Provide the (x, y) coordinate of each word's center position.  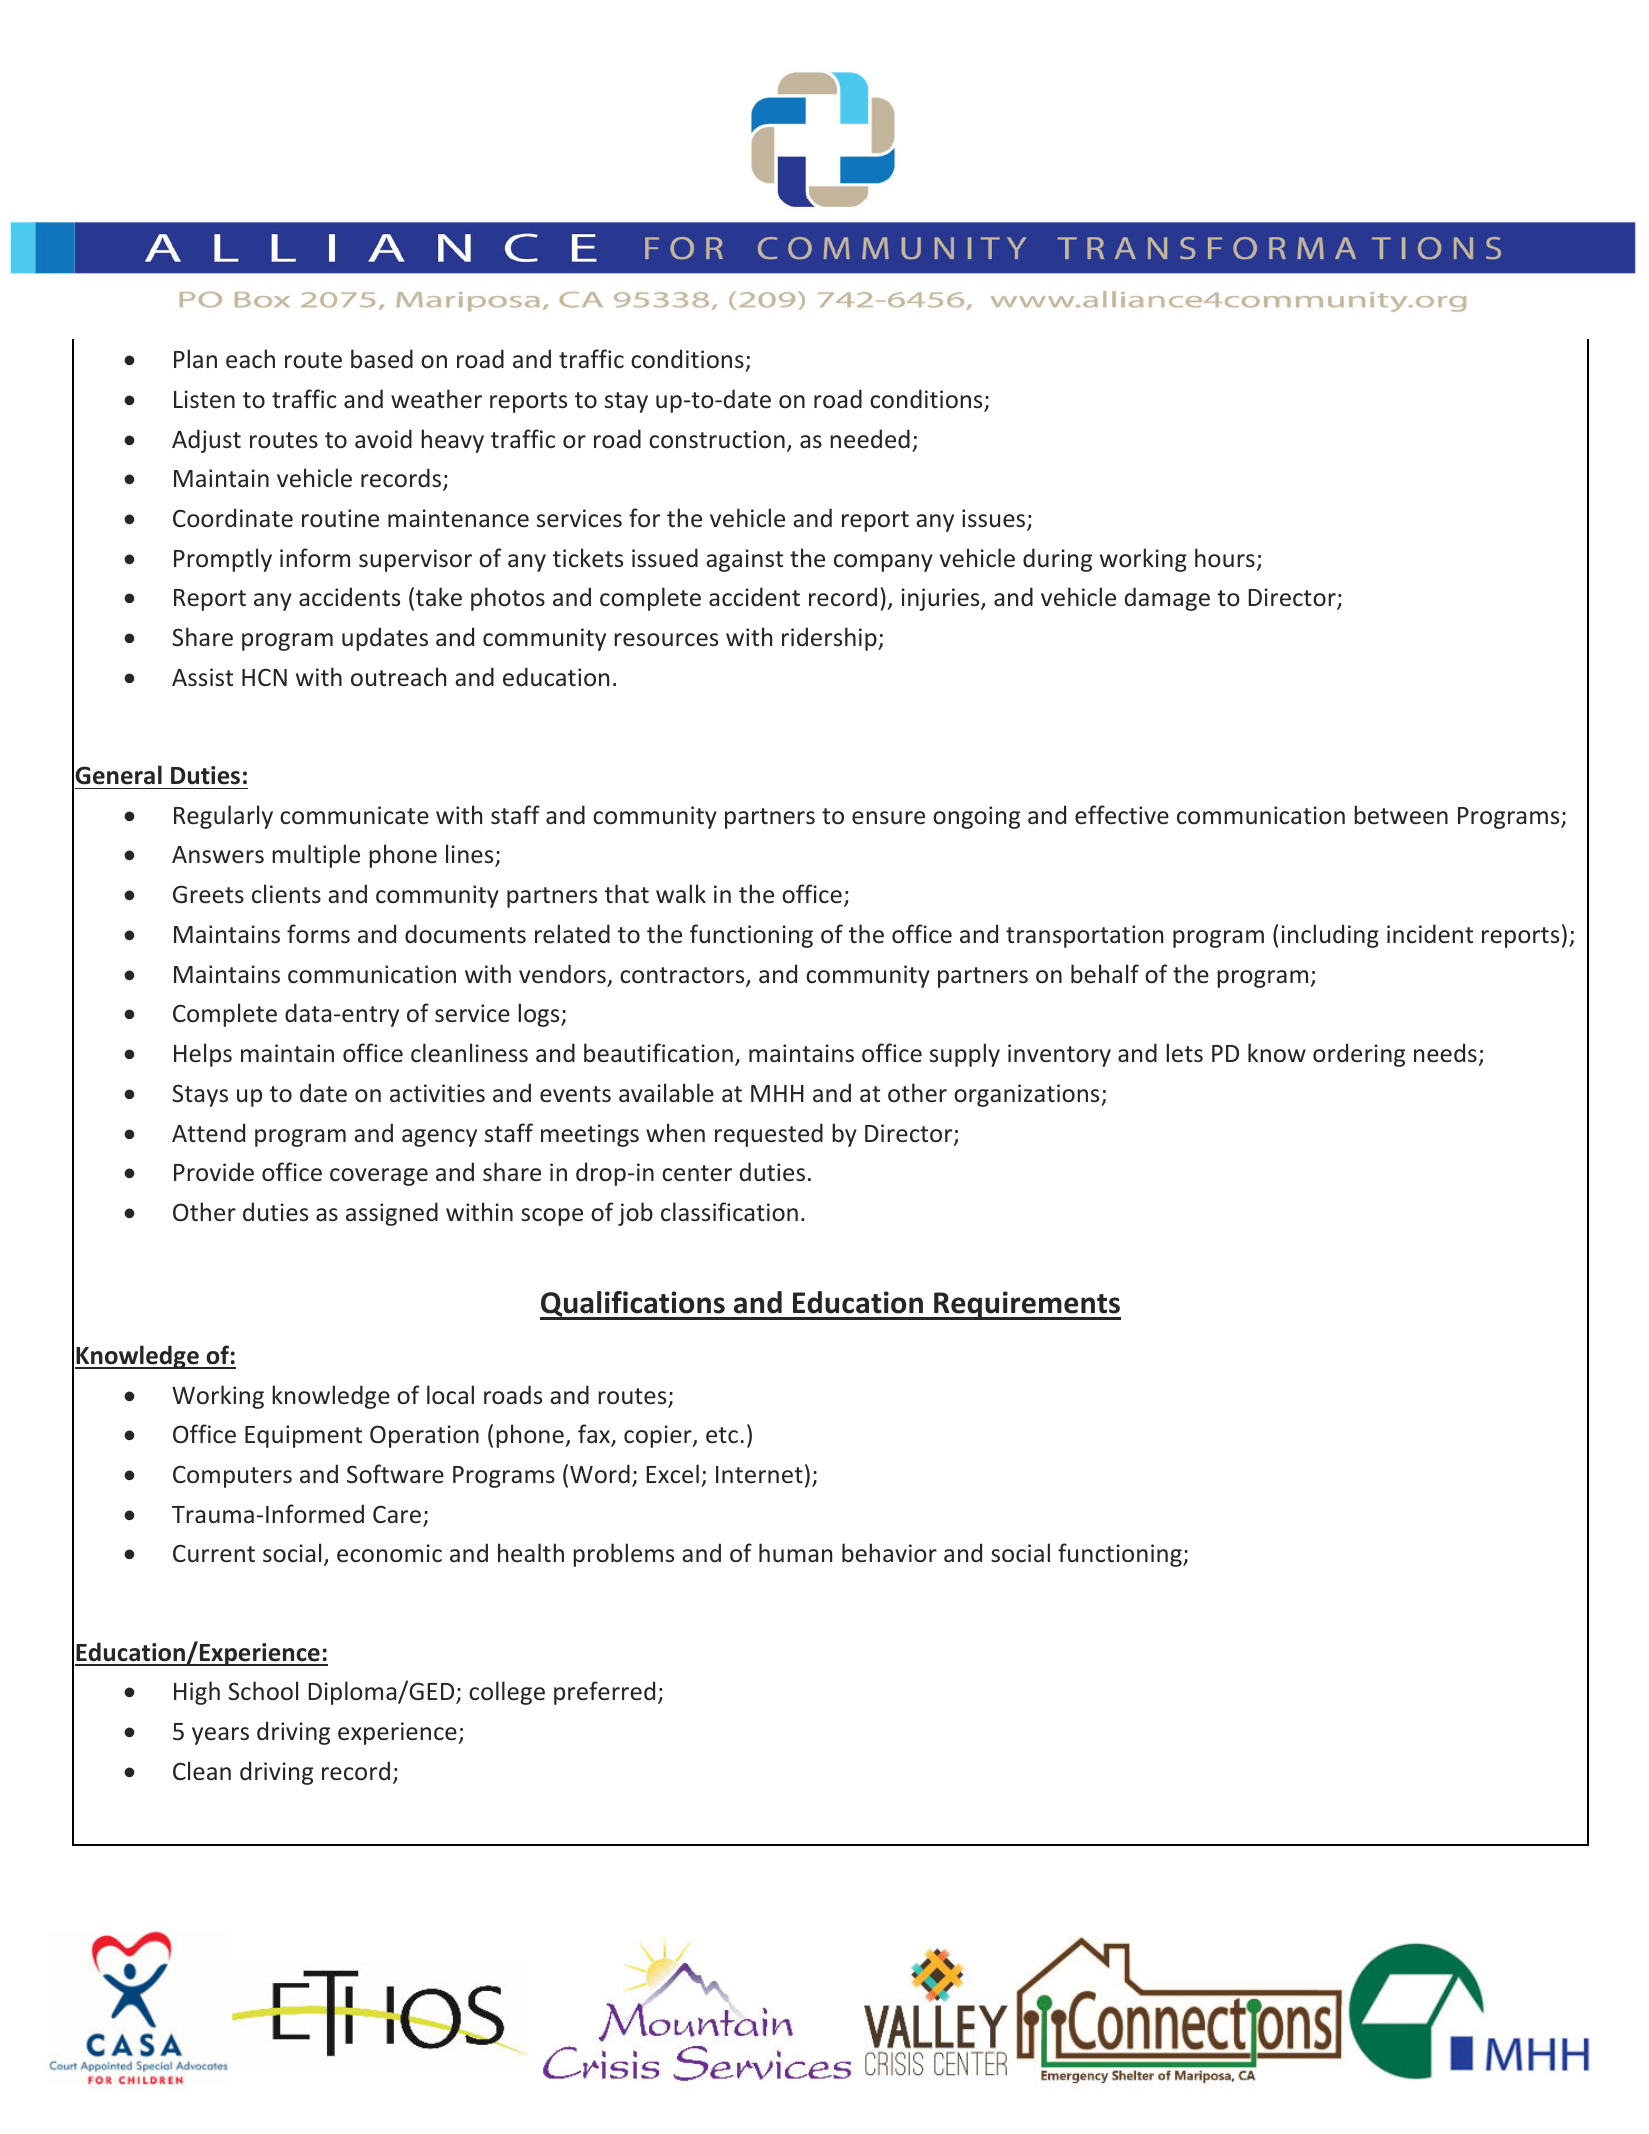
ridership (830, 639)
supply (965, 1055)
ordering (1359, 1055)
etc (722, 1435)
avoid (383, 438)
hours (1225, 558)
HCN (264, 677)
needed (870, 439)
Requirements (1026, 1305)
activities (437, 1093)
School (263, 1691)
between (1401, 815)
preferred (604, 1693)
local (450, 1394)
